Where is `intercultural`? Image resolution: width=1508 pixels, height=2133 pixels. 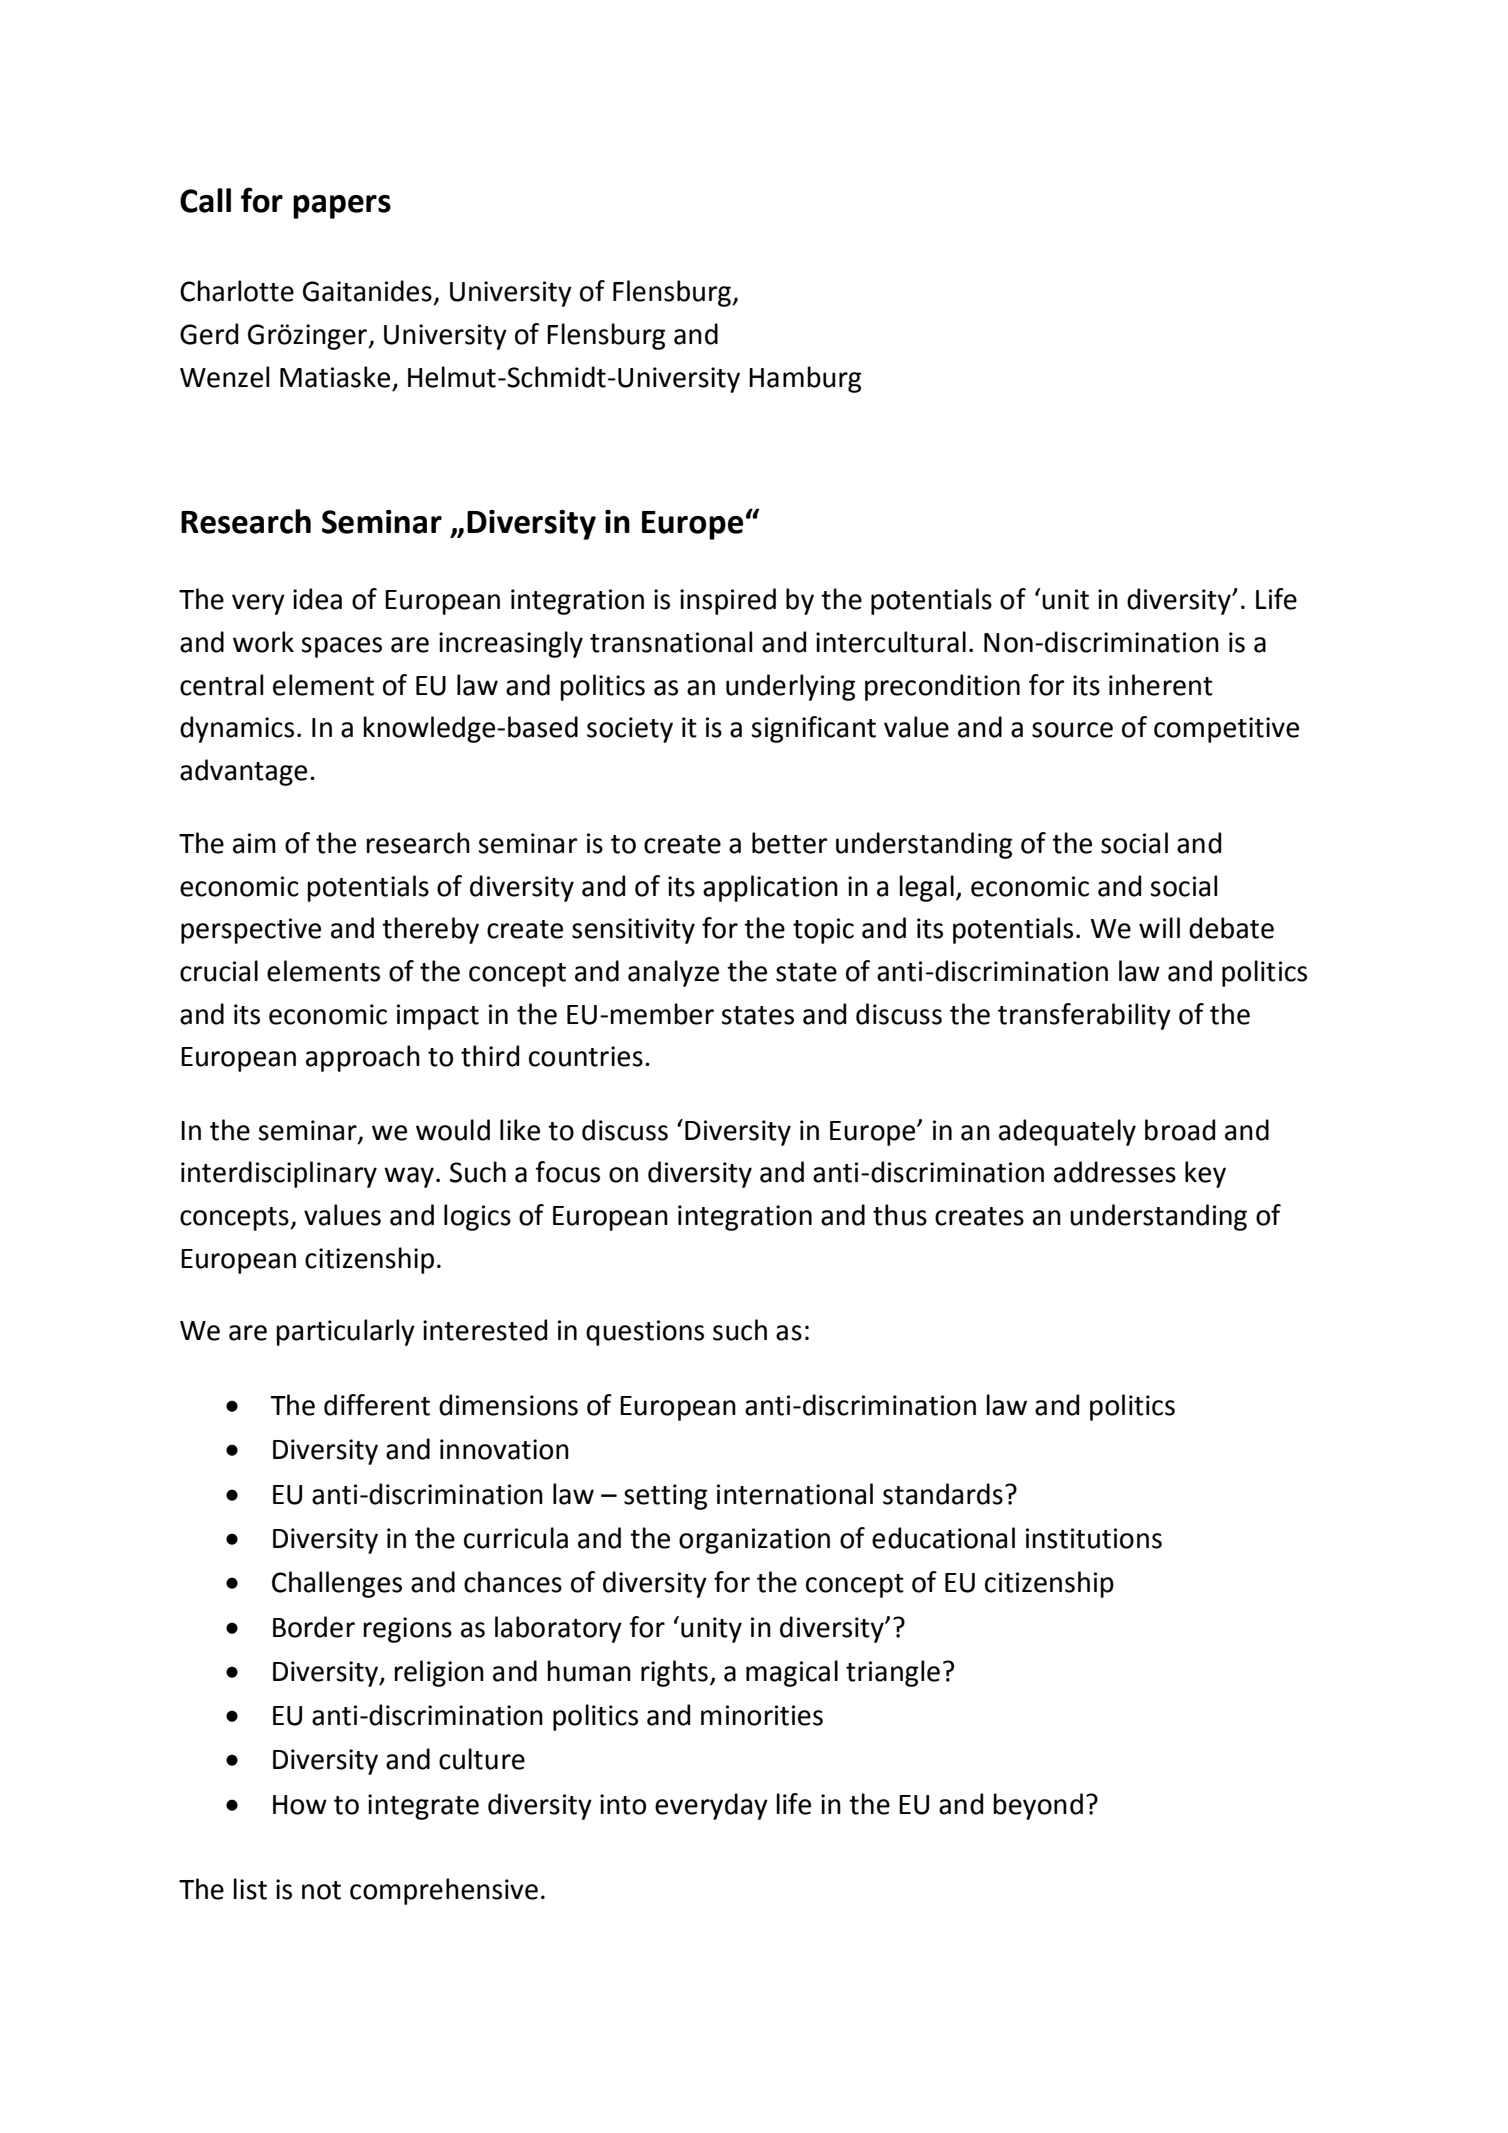
intercultural is located at coordinates (891, 642).
